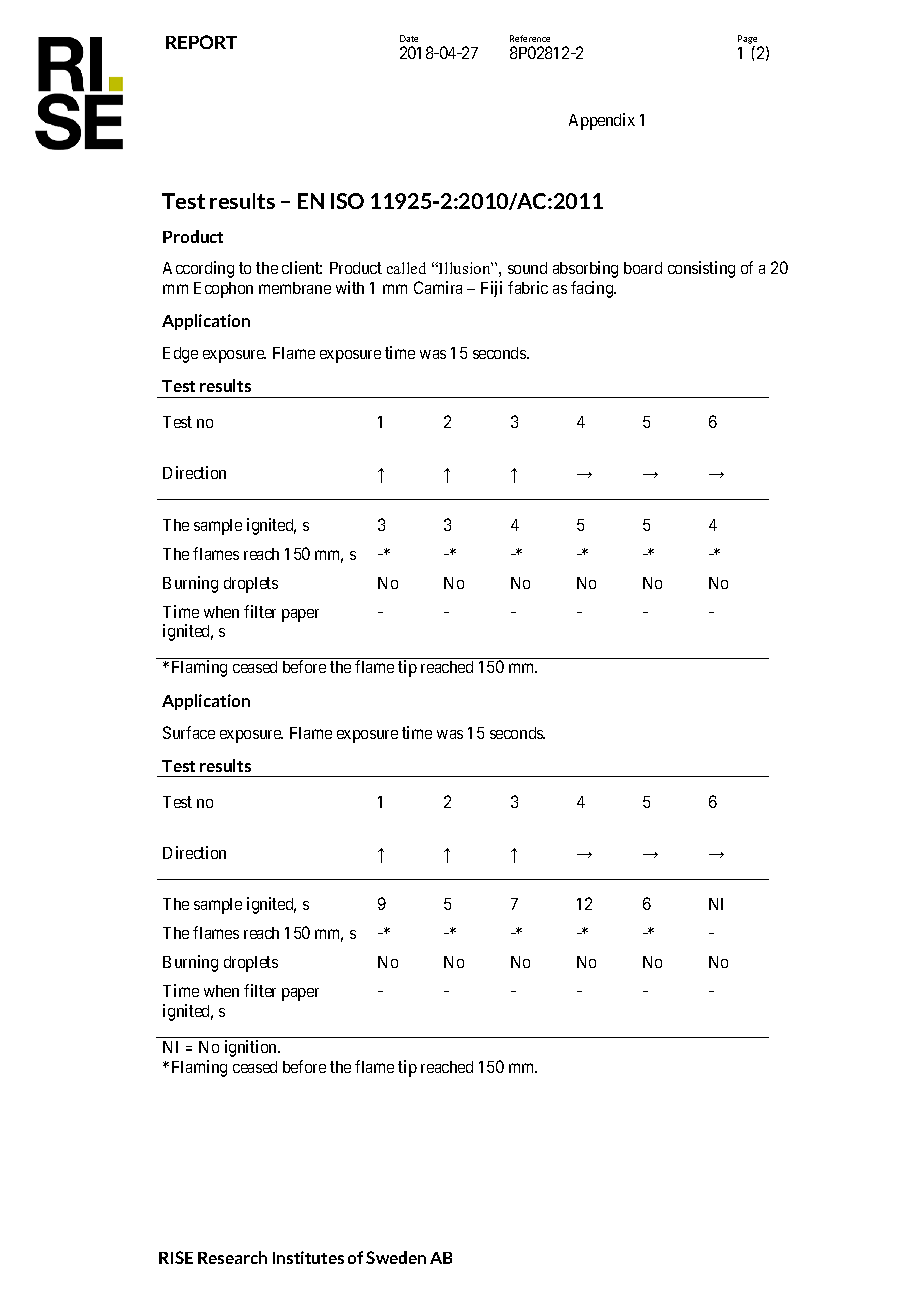  Describe the element at coordinates (491, 289) in the page. I see `Fiji` at that location.
